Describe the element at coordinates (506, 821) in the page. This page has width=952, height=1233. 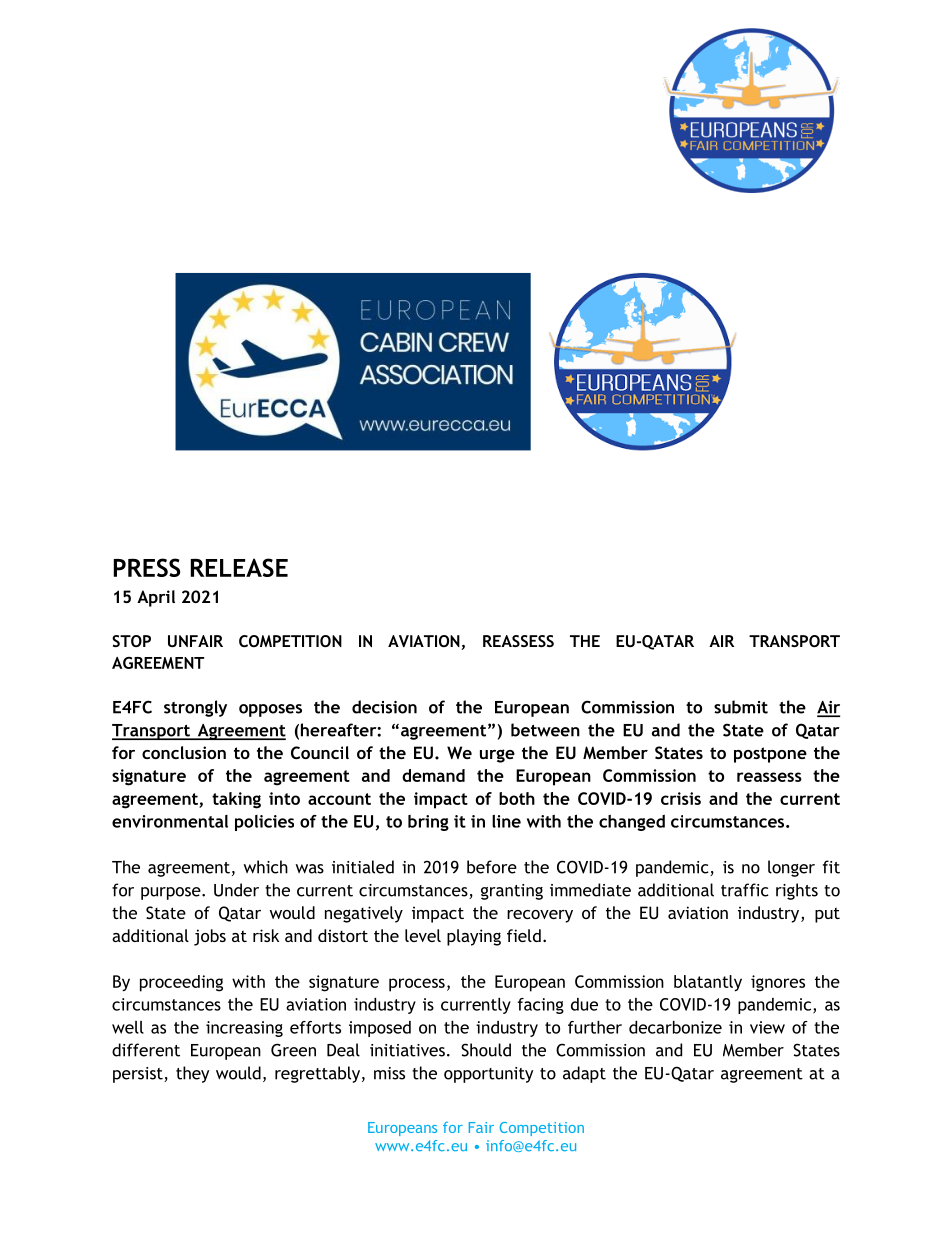
I see `line` at that location.
